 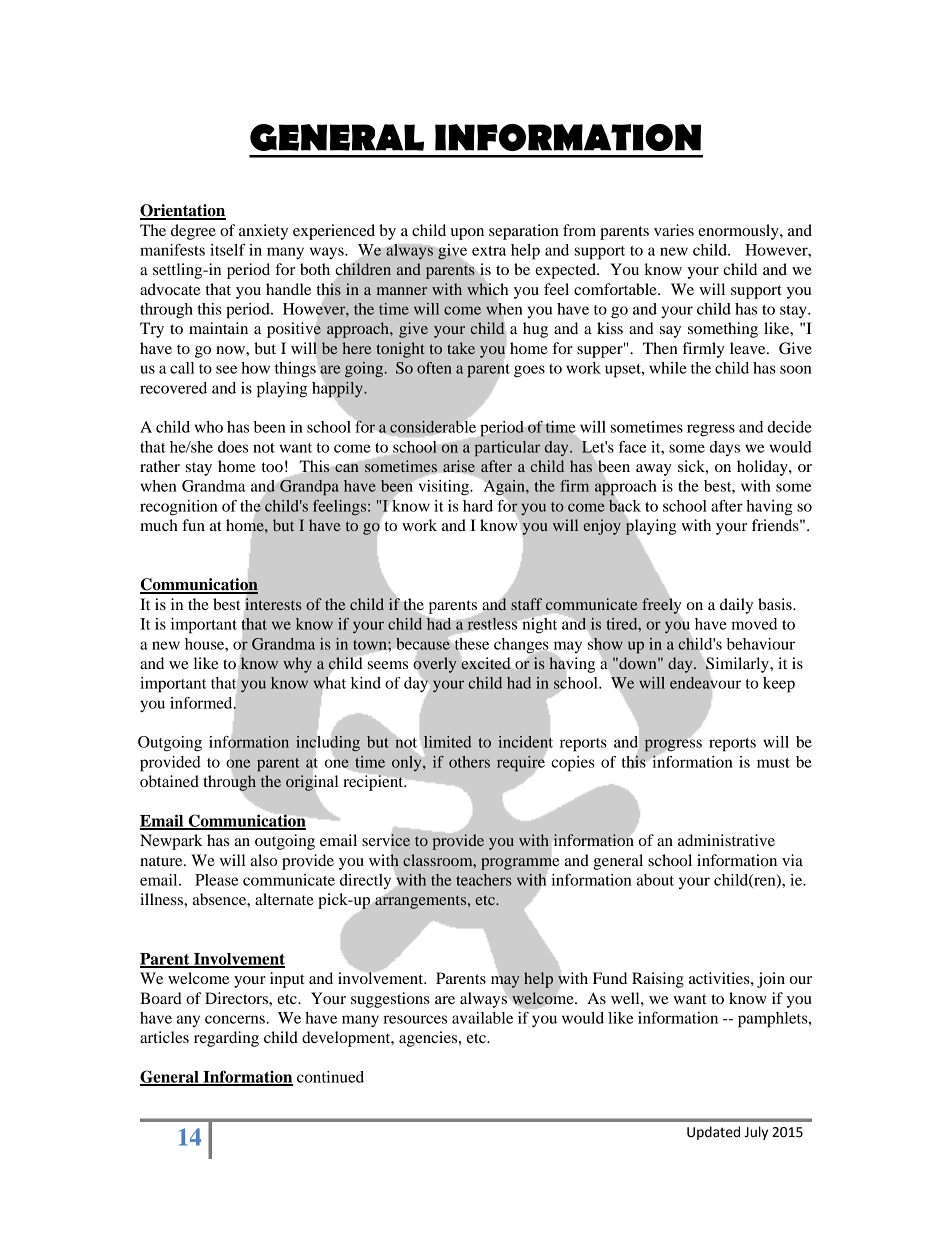 I want to click on behaviour, so click(x=761, y=644).
